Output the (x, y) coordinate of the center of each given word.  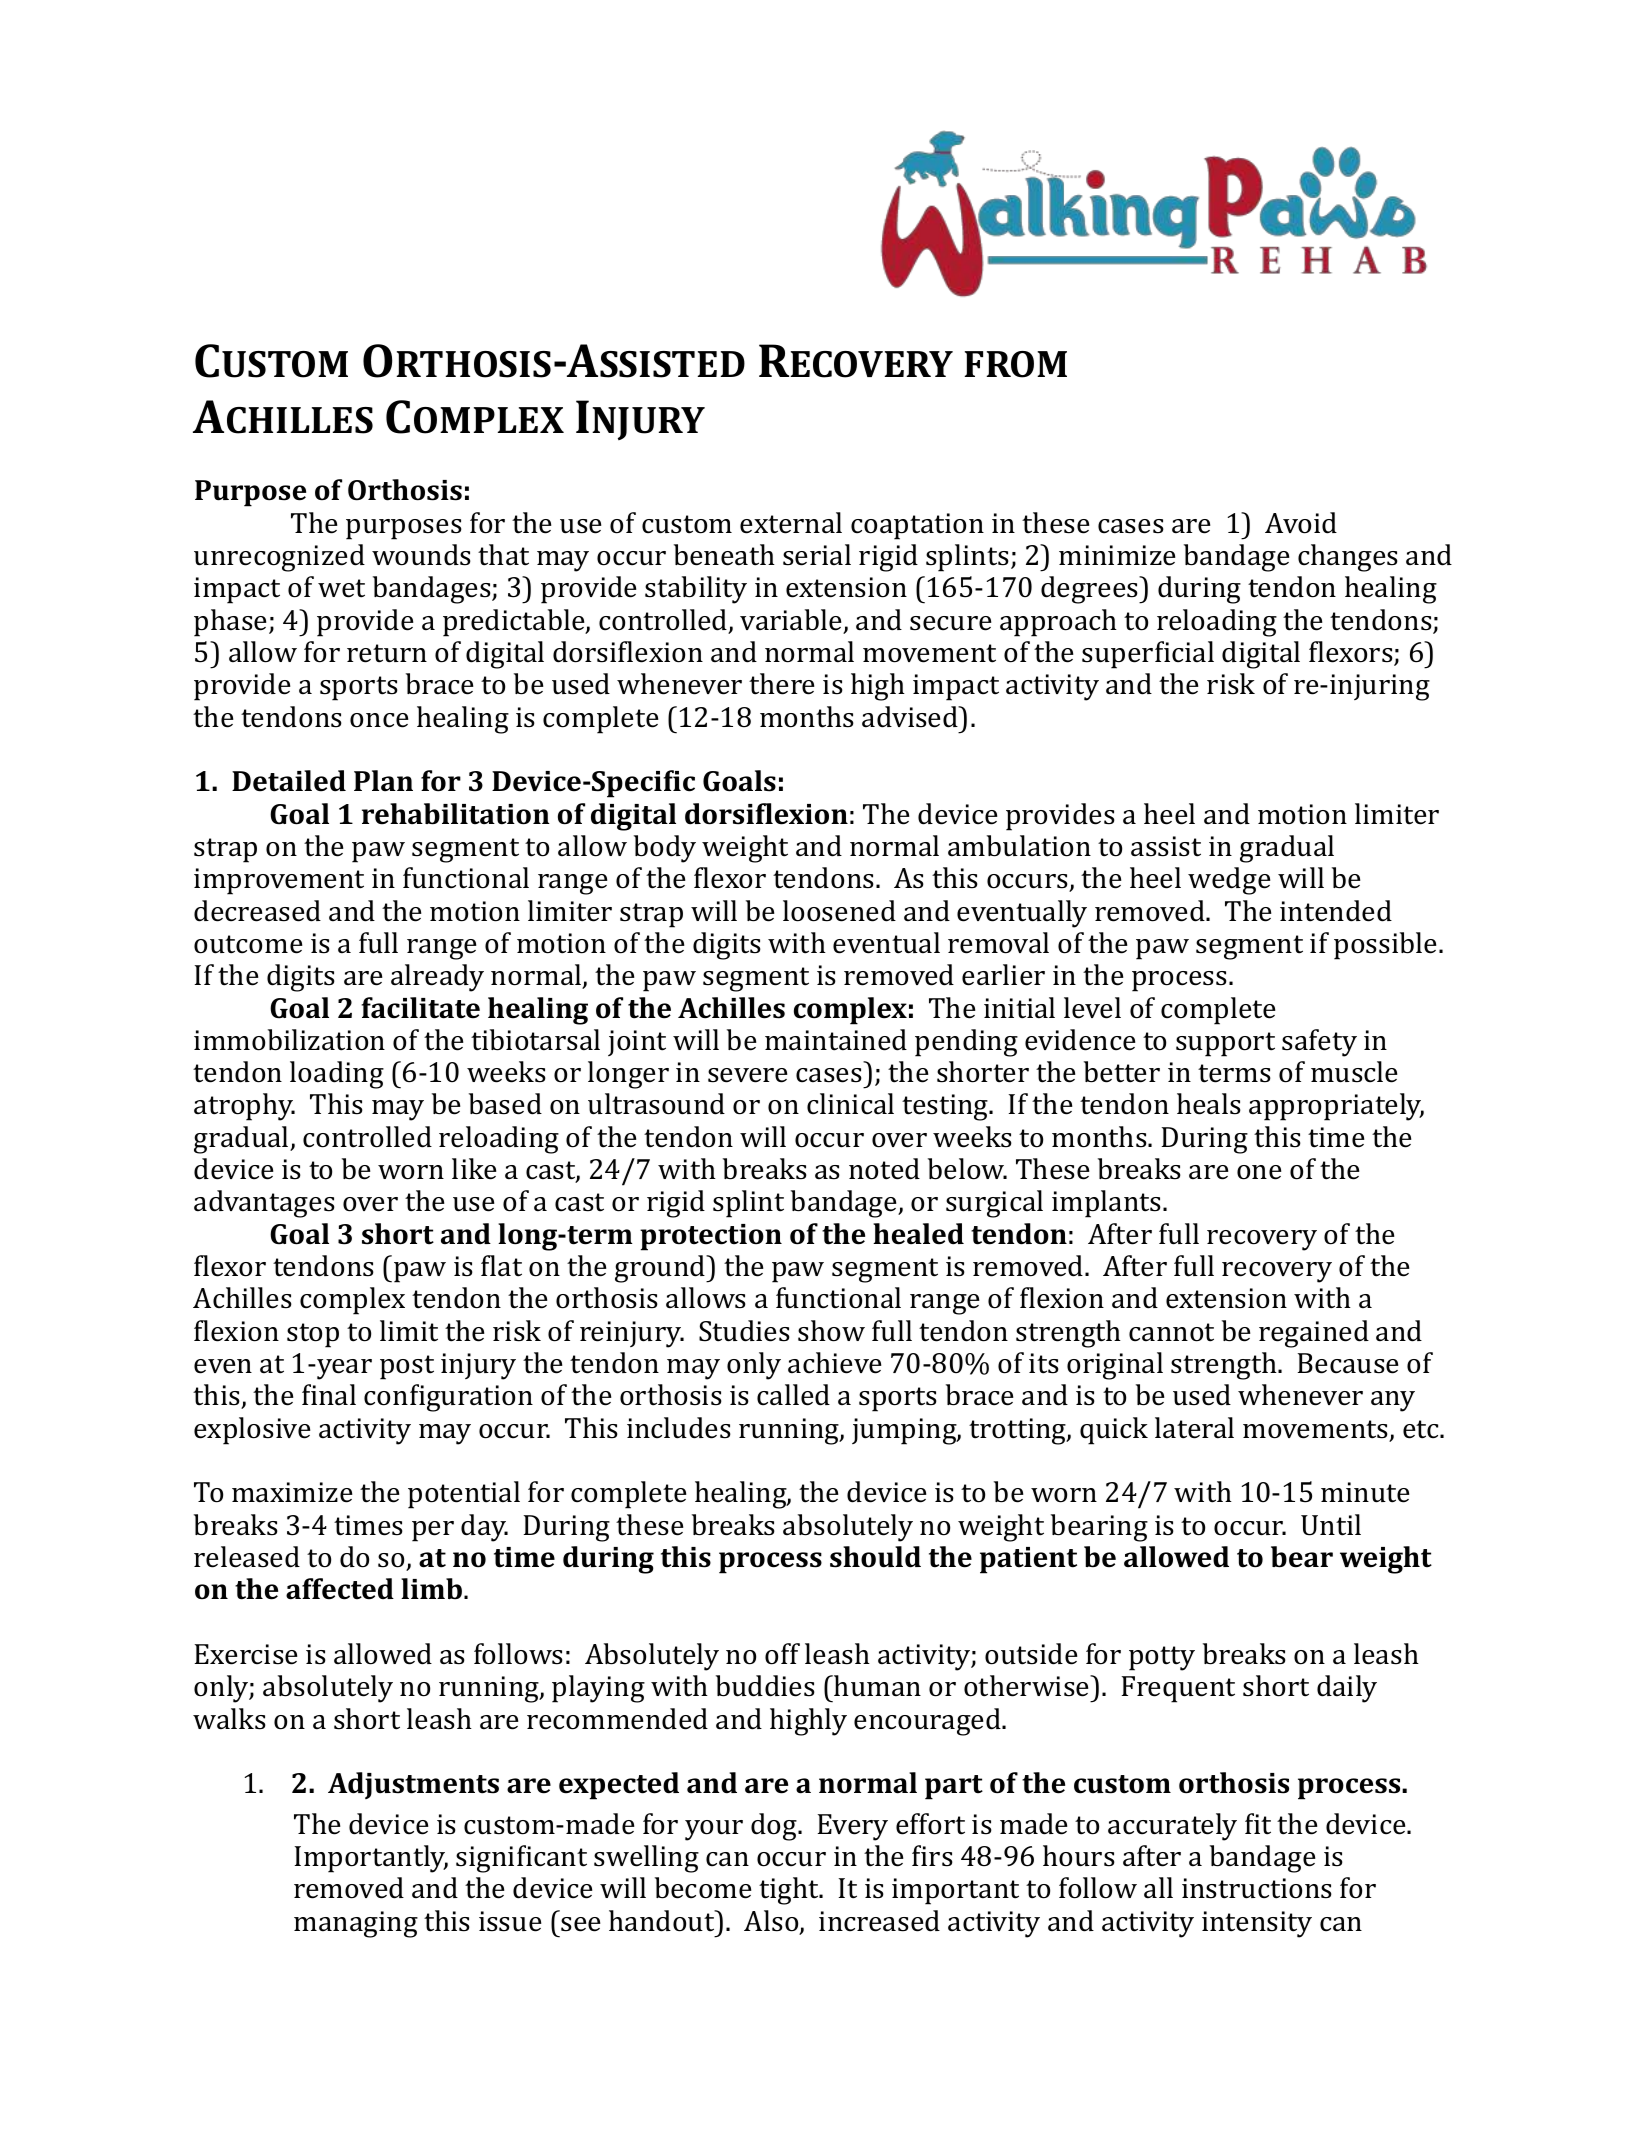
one (1259, 1172)
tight (790, 1891)
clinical (850, 1104)
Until (1331, 1525)
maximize (292, 1492)
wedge (1229, 881)
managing (356, 1924)
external (791, 523)
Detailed (289, 781)
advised (911, 717)
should (875, 1557)
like (474, 1169)
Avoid (1301, 523)
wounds (421, 555)
